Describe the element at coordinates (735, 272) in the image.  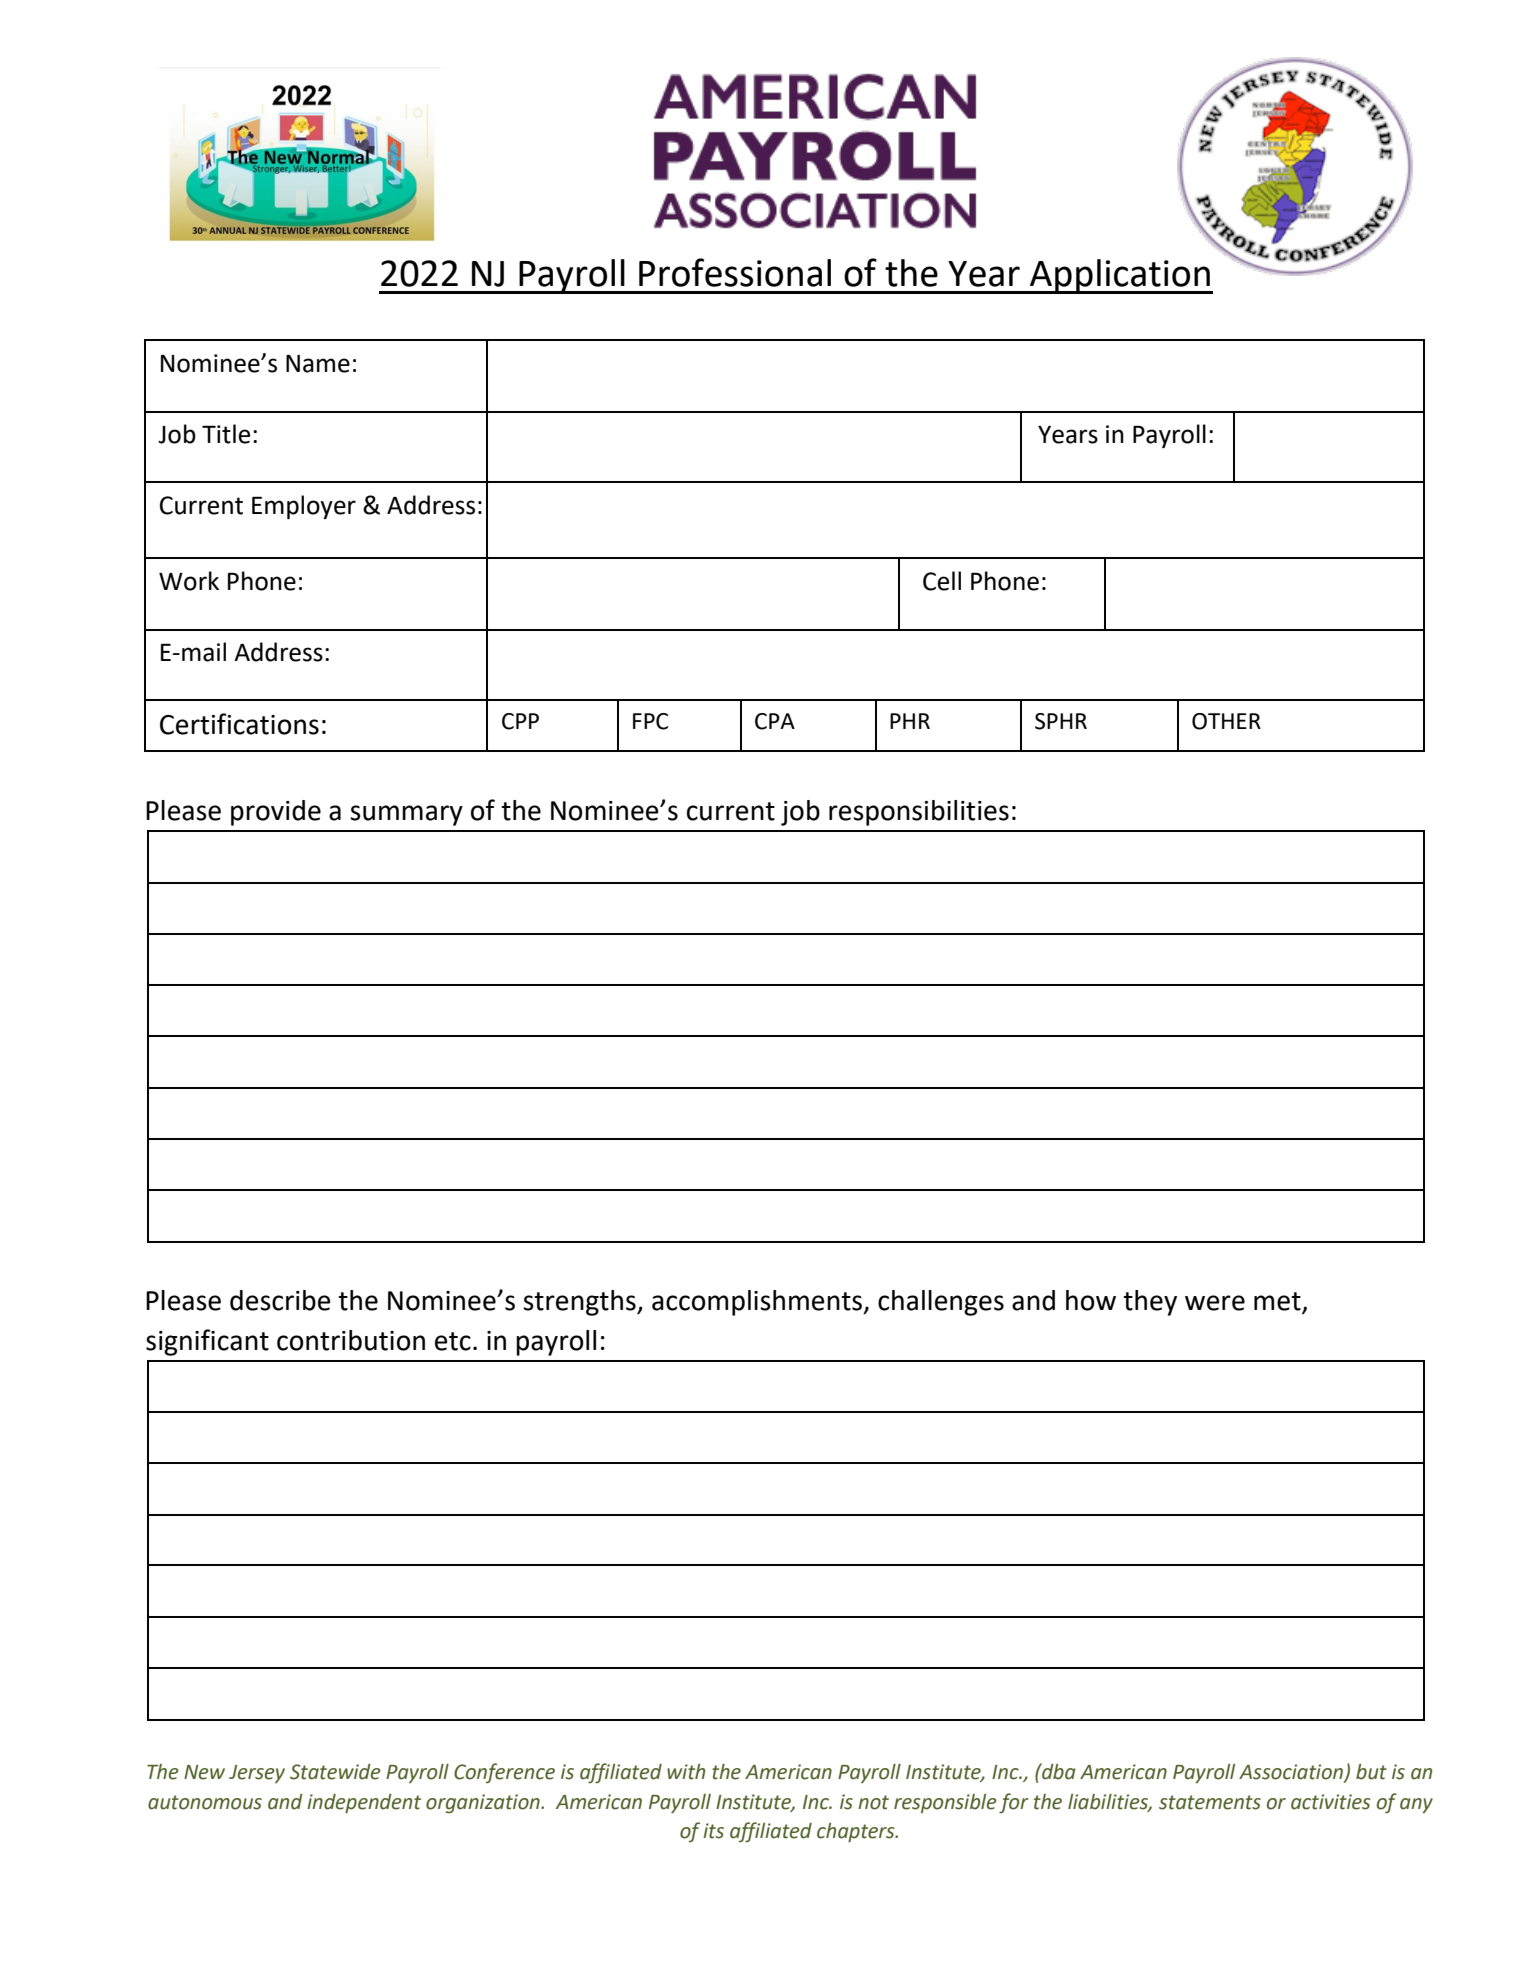
I see `Professional` at that location.
